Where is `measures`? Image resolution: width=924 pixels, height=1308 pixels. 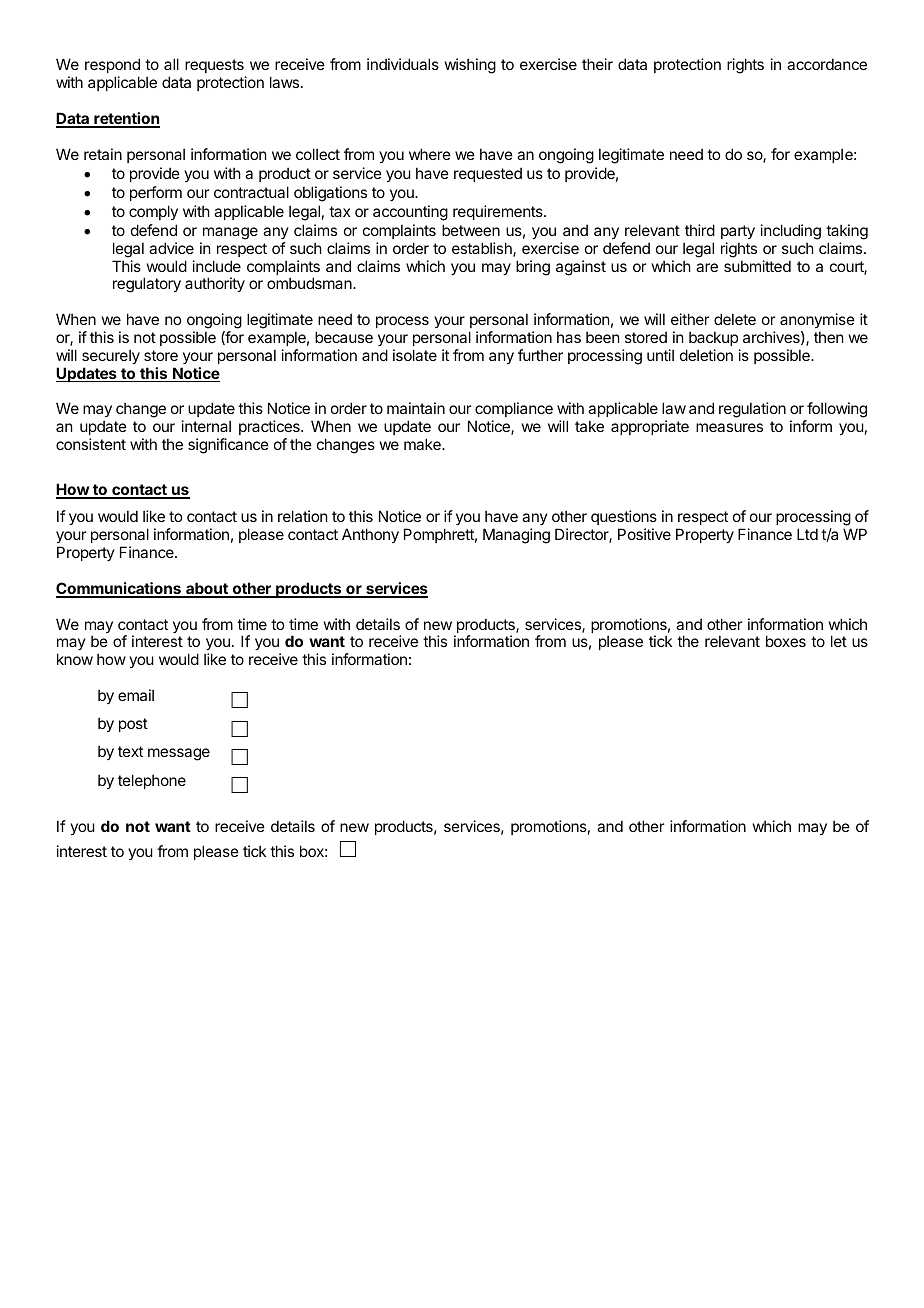
measures is located at coordinates (729, 427).
